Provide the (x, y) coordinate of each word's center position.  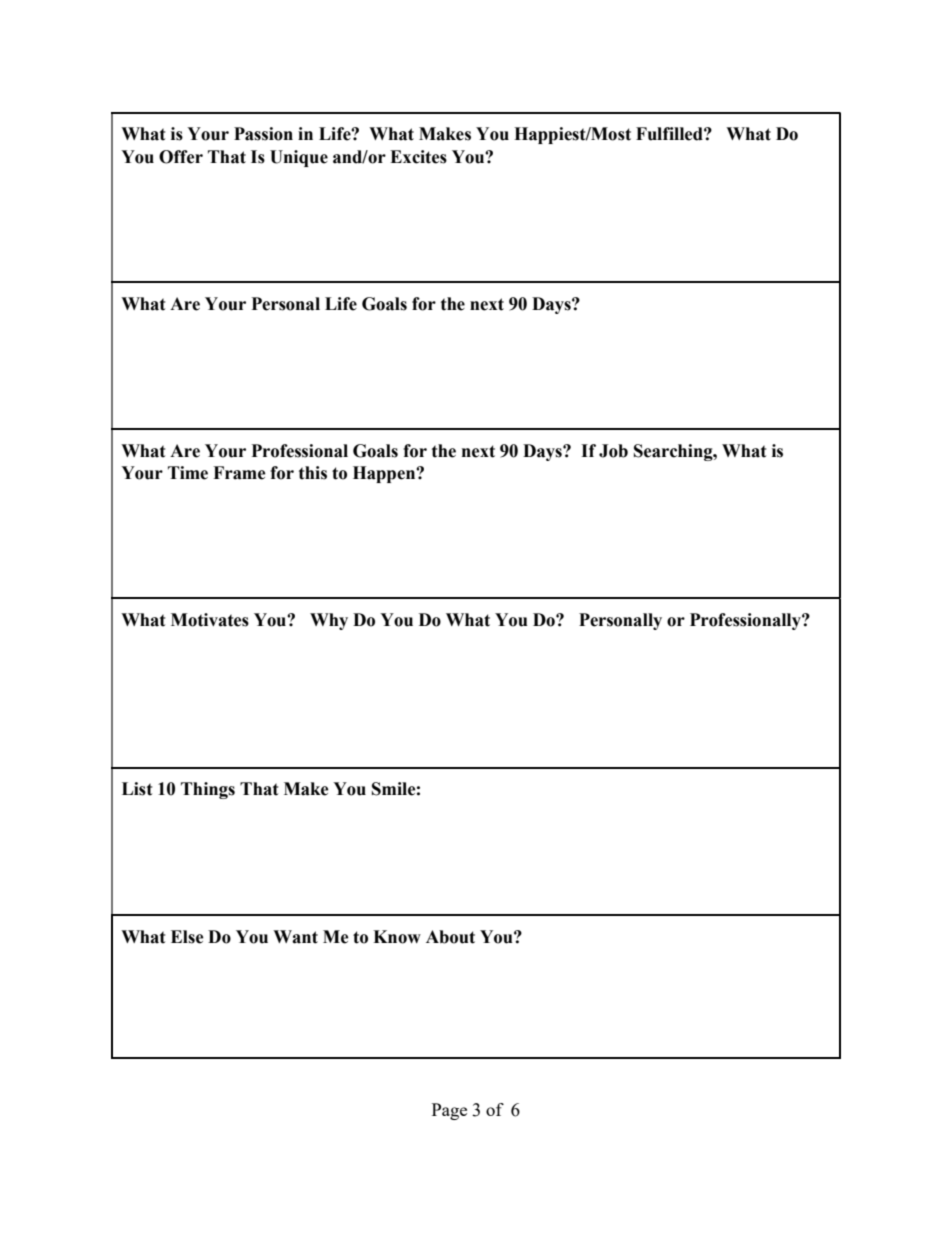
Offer (181, 157)
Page (449, 1111)
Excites (418, 157)
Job (613, 451)
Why (329, 621)
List (137, 789)
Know (397, 937)
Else (187, 937)
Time (188, 473)
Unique (299, 158)
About (450, 937)
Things (208, 790)
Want (295, 937)
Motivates (210, 620)
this (313, 473)
